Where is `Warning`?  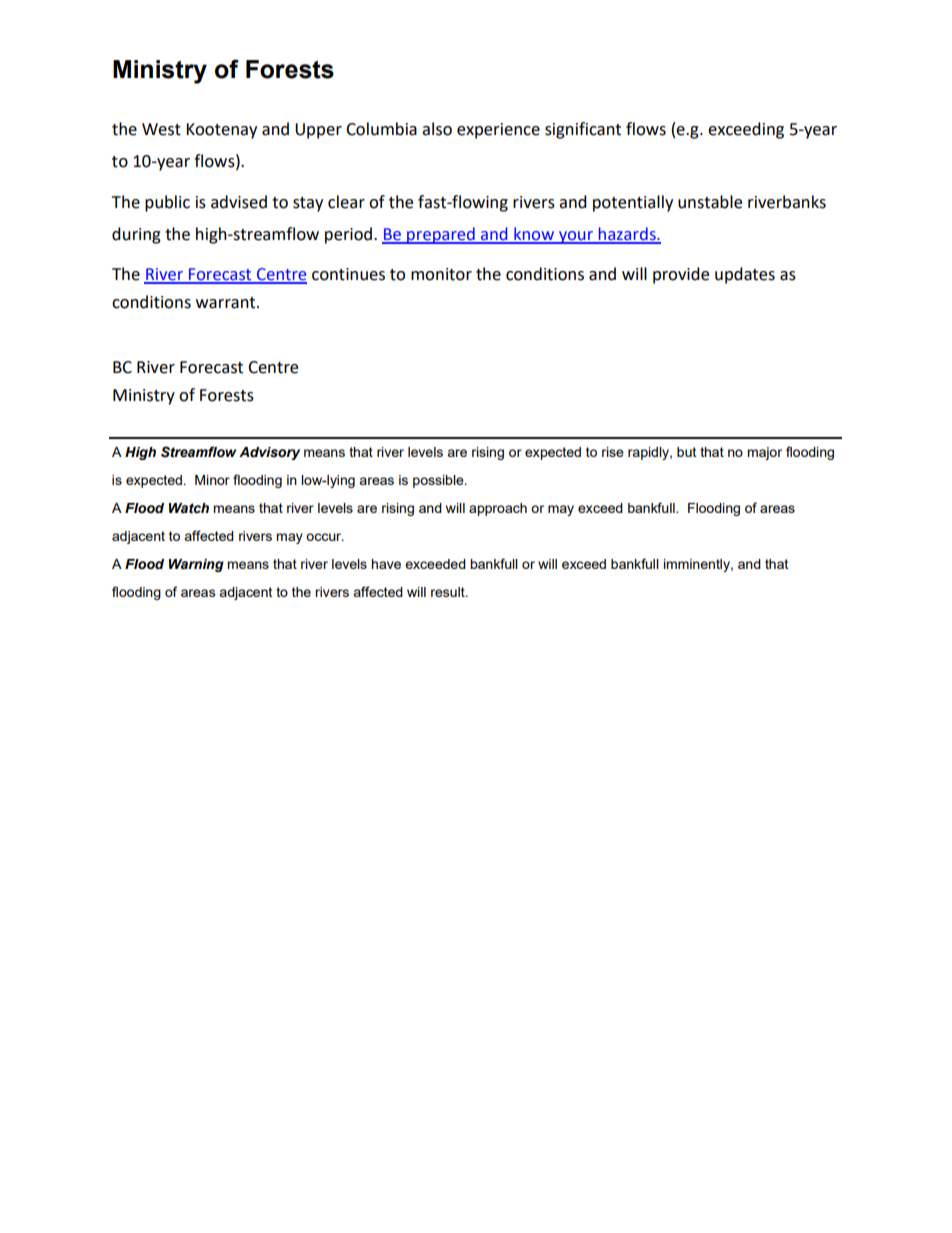 Warning is located at coordinates (196, 565).
